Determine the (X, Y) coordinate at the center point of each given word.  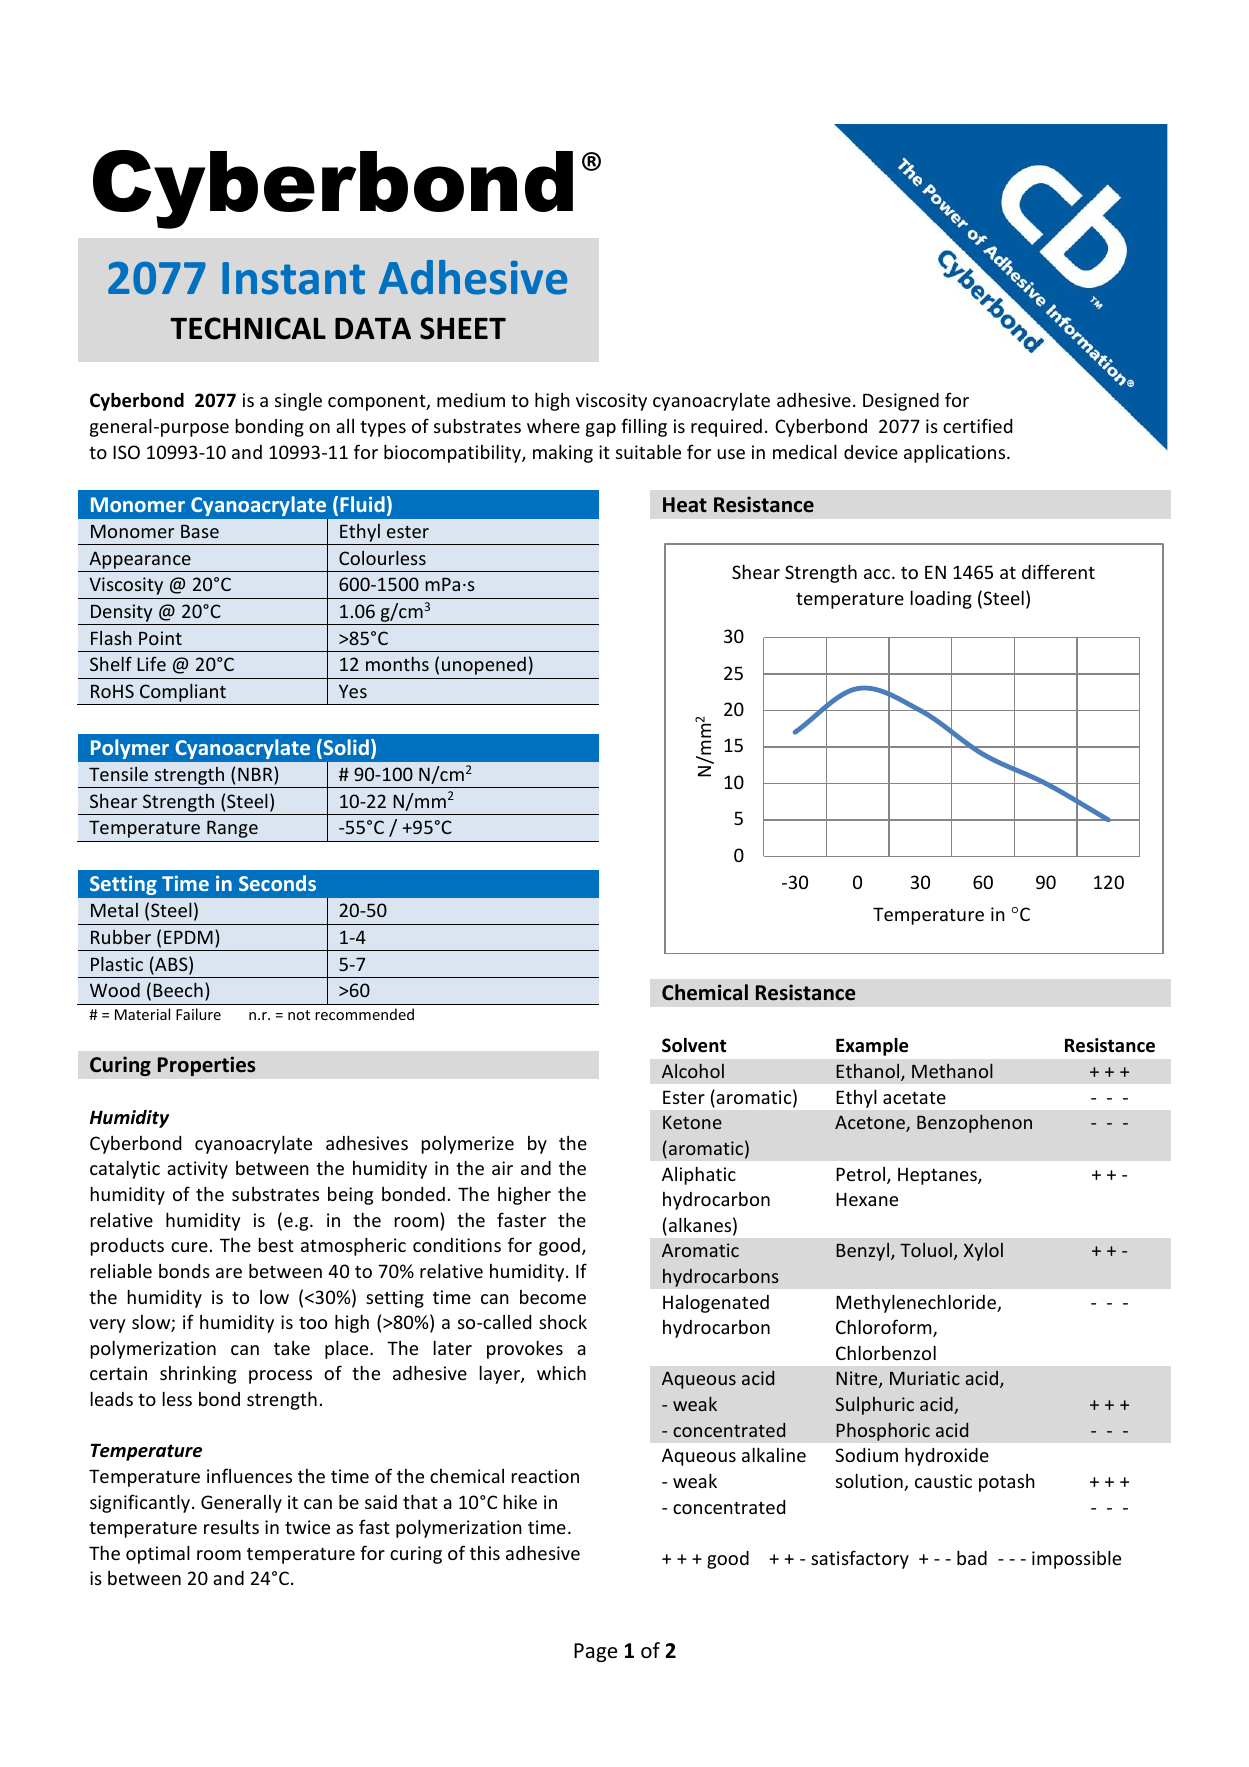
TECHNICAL (248, 328)
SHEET (463, 328)
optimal (158, 1554)
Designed (901, 402)
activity (197, 1170)
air (502, 1168)
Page (595, 1652)
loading (941, 599)
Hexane (867, 1199)
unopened (484, 666)
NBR (256, 775)
